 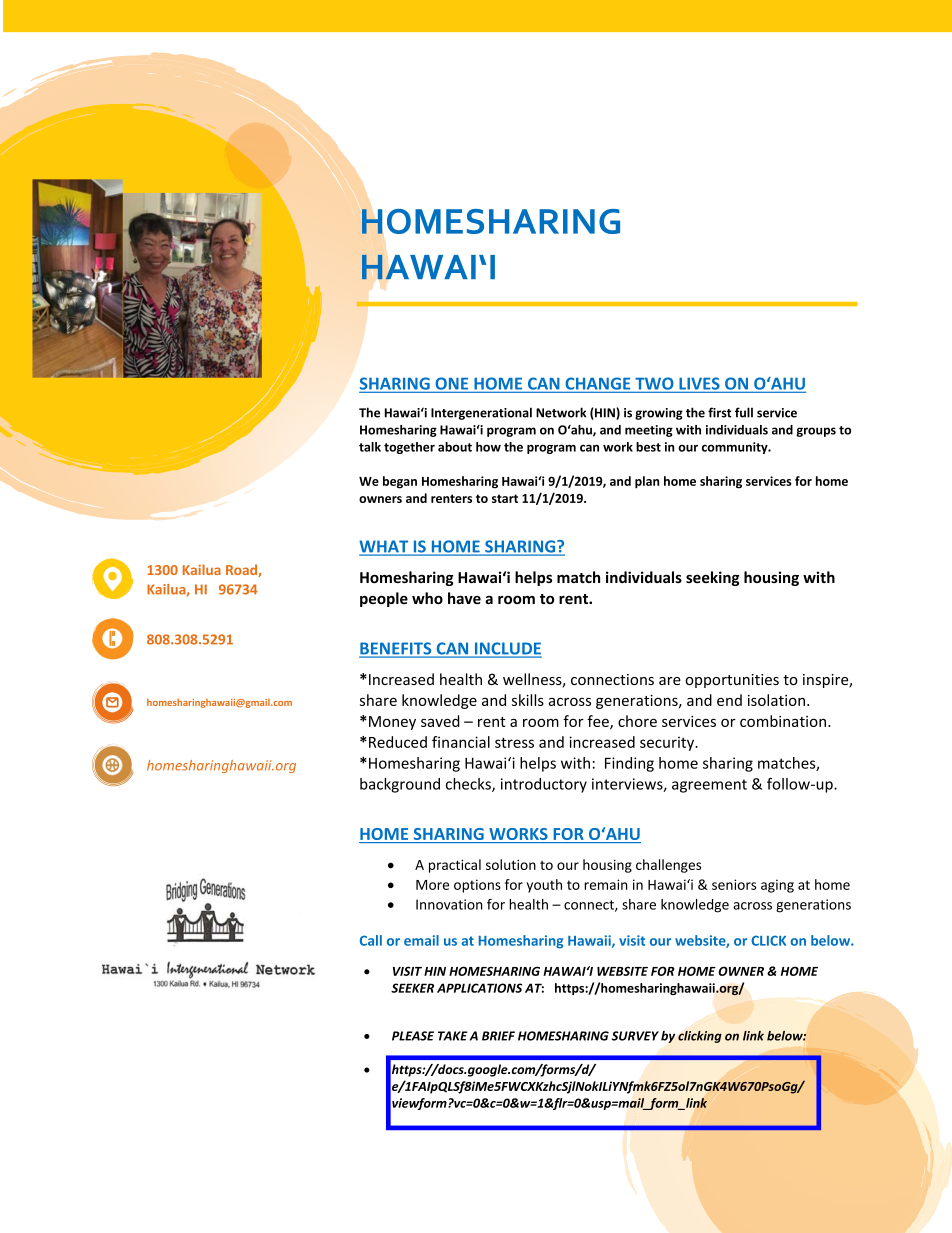 What do you see at coordinates (744, 412) in the screenshot?
I see `full` at bounding box center [744, 412].
